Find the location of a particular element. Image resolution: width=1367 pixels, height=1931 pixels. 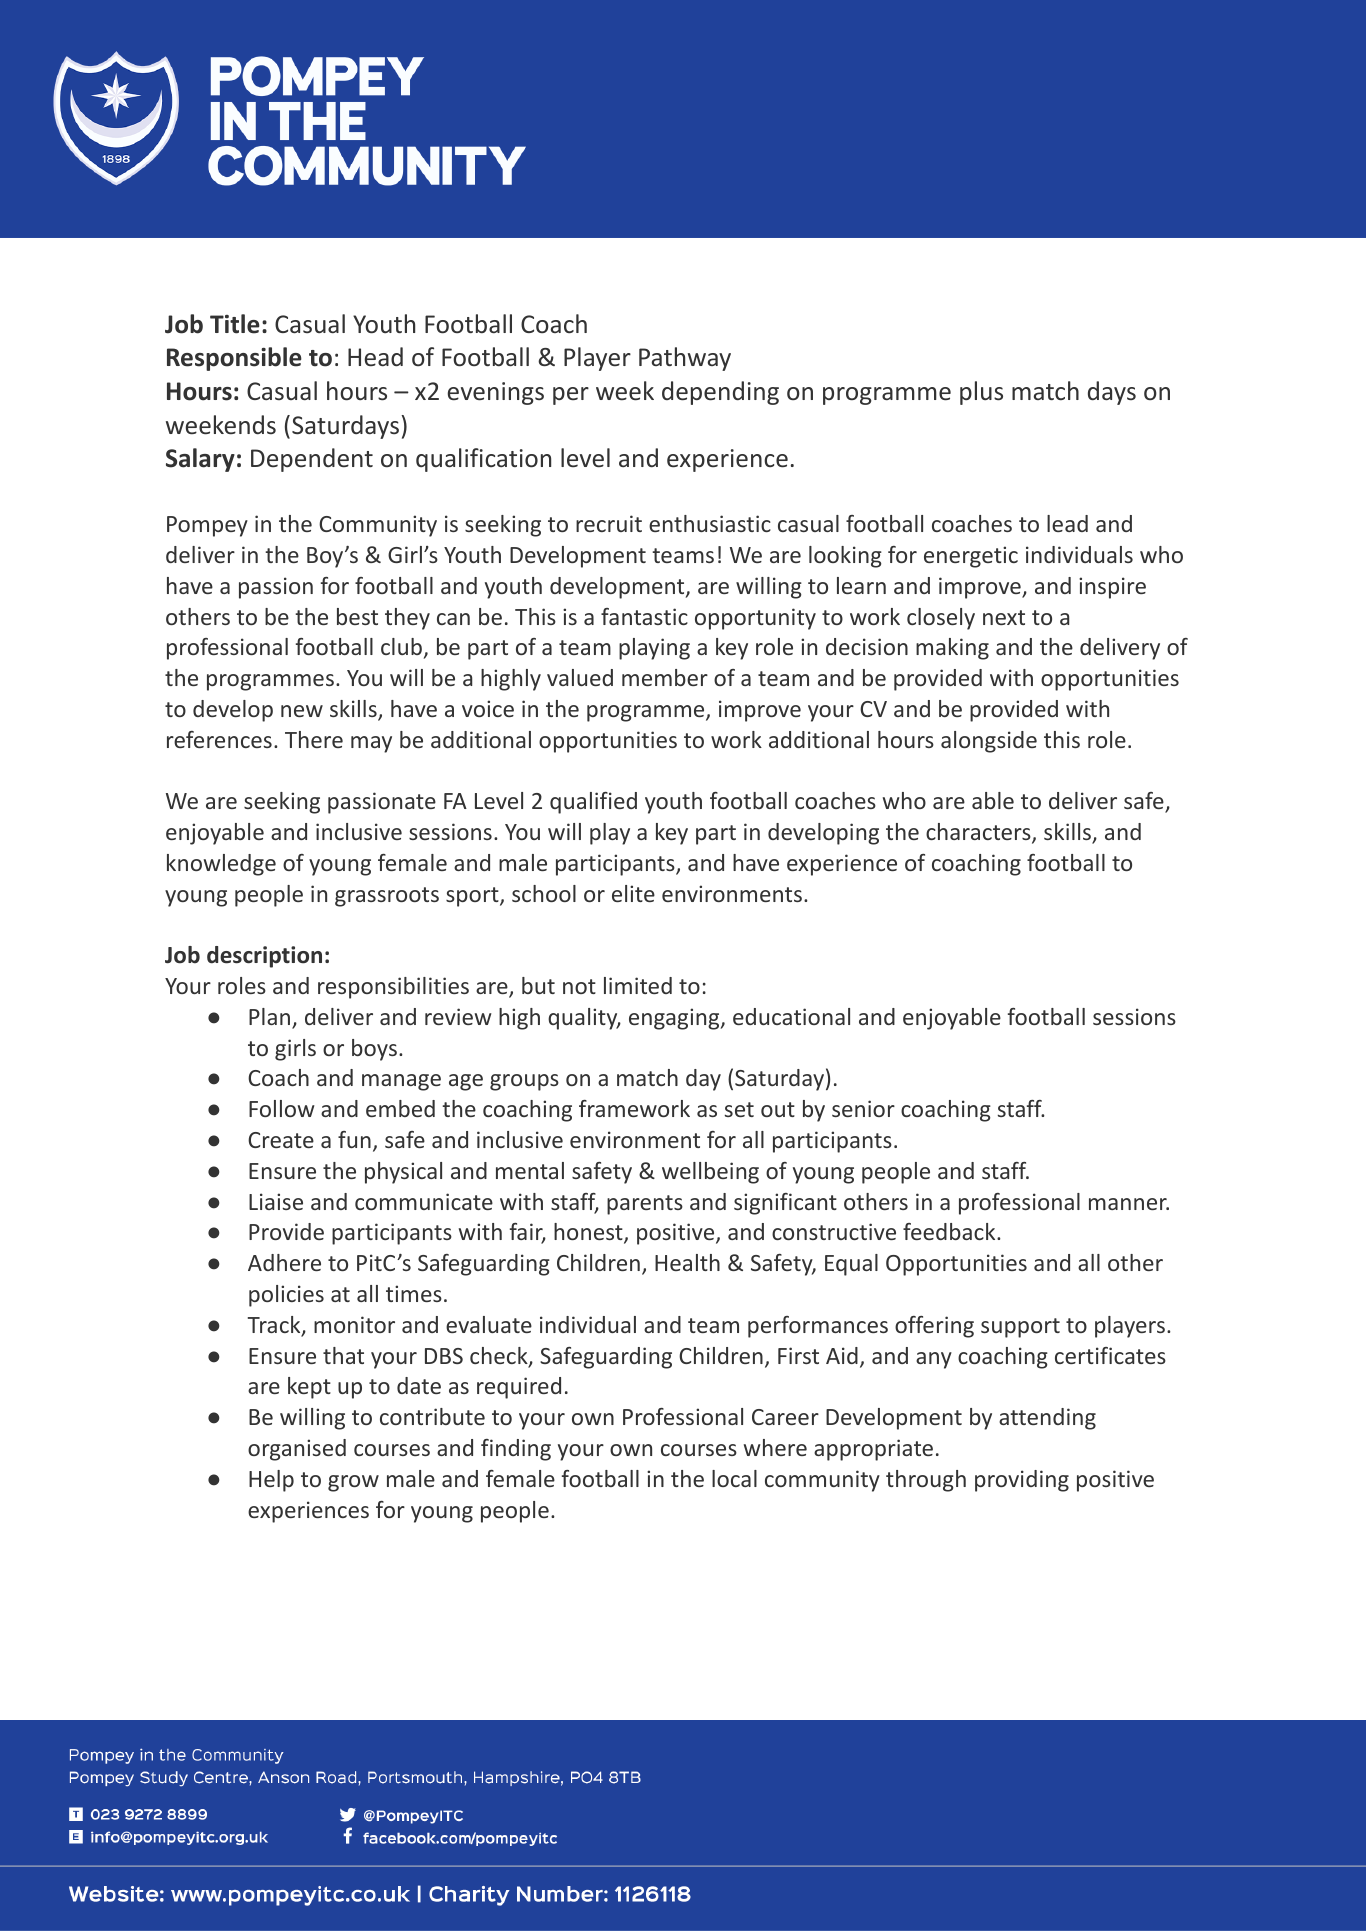

alongside is located at coordinates (989, 742).
